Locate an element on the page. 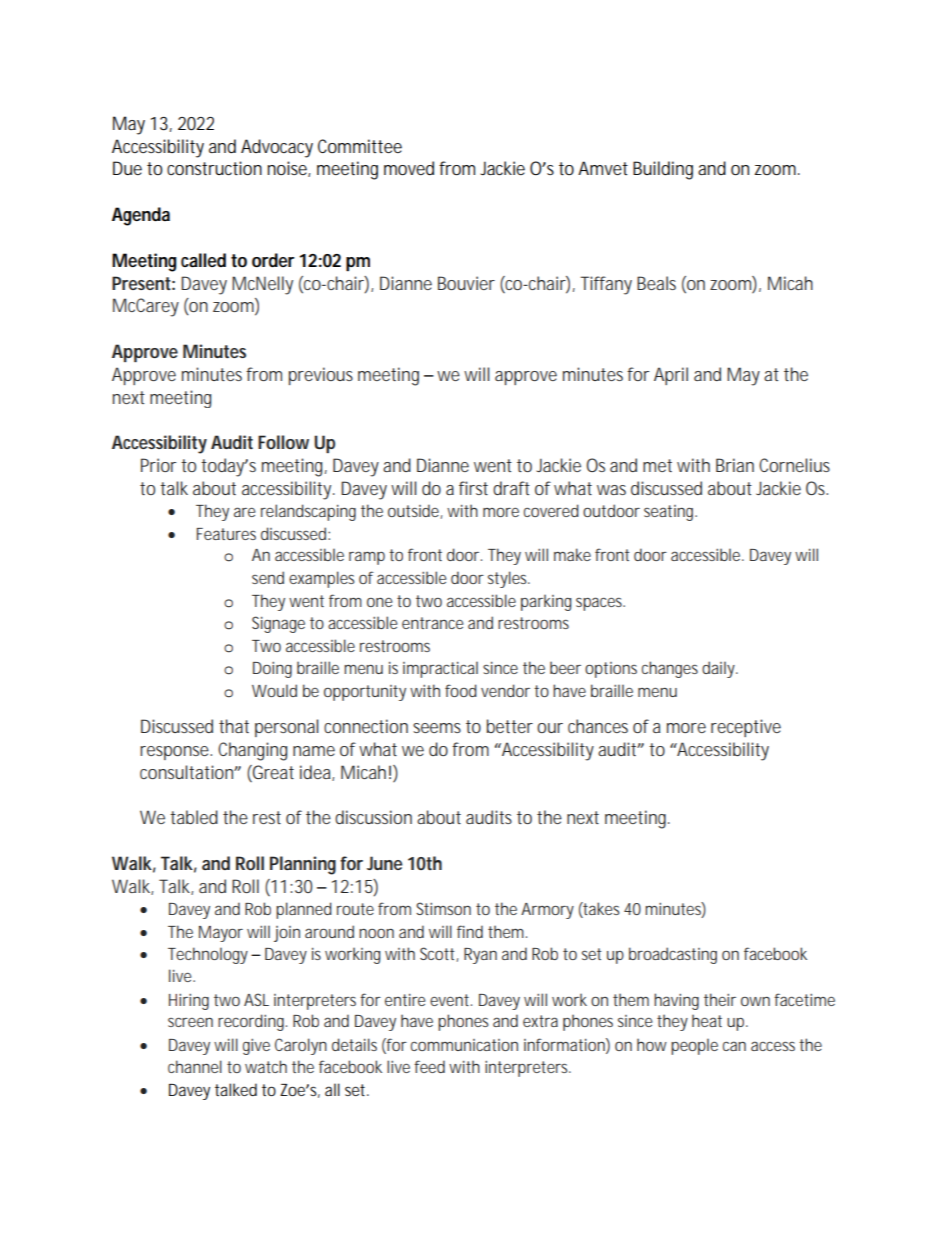 This page has height=1233, width=952. first is located at coordinates (473, 488).
